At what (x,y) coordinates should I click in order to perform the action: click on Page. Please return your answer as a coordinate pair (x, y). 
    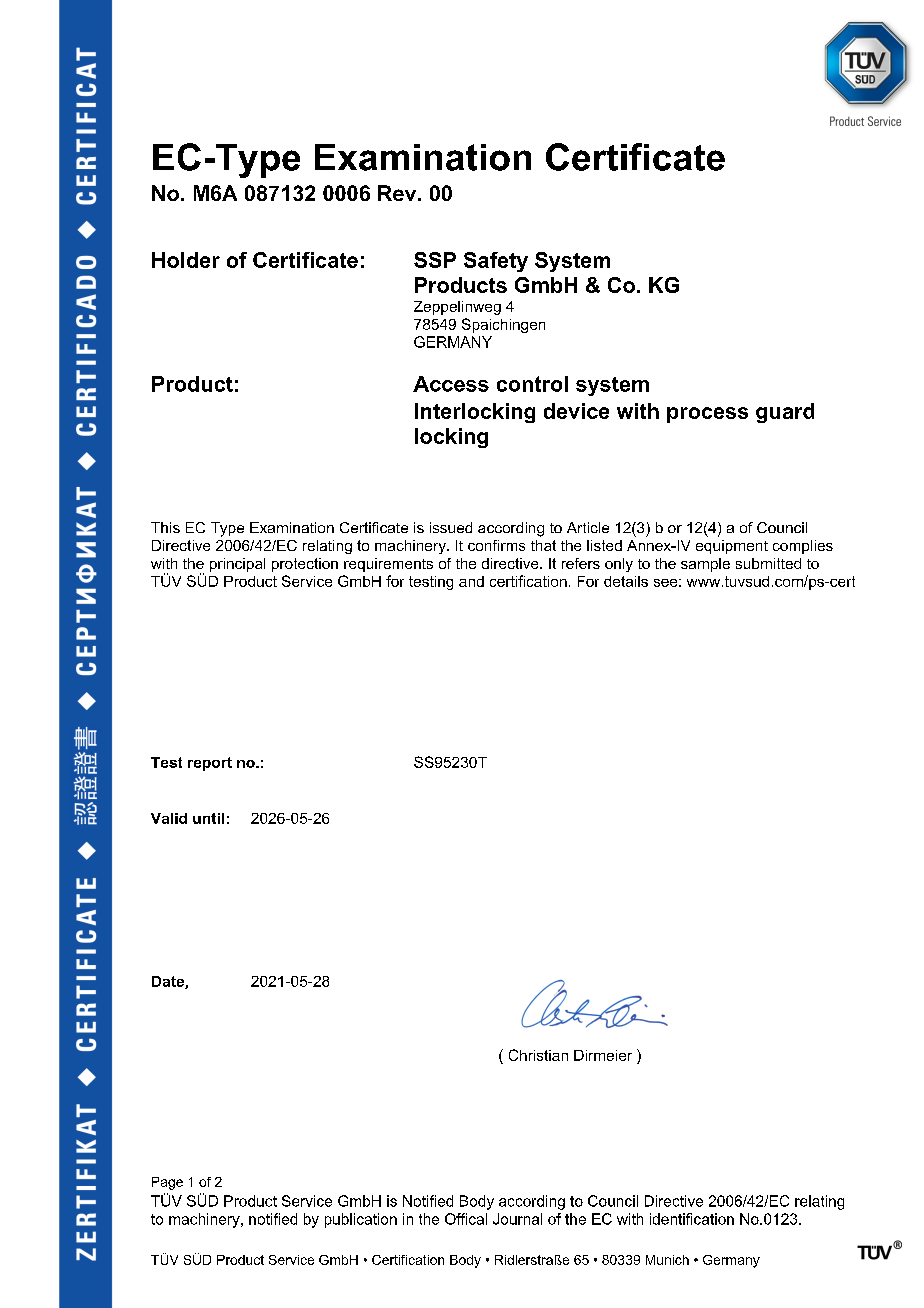
    Looking at the image, I should click on (167, 1183).
